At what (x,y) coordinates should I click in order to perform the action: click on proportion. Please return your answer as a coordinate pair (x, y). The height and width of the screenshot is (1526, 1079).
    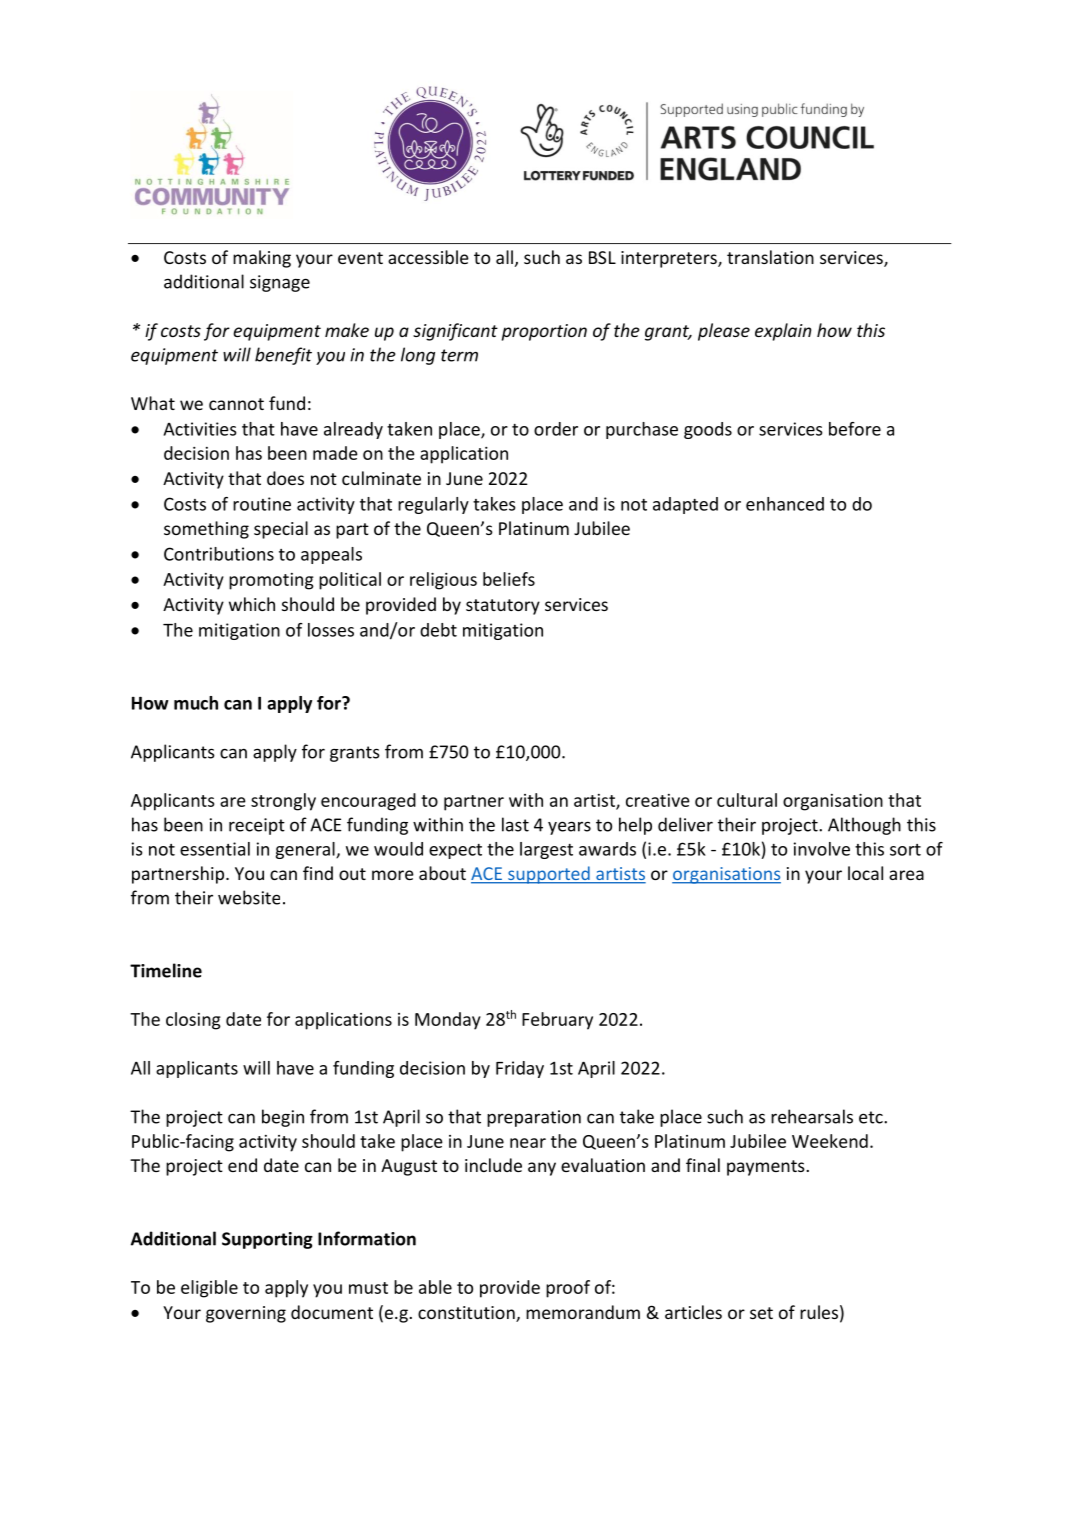
    Looking at the image, I should click on (544, 332).
